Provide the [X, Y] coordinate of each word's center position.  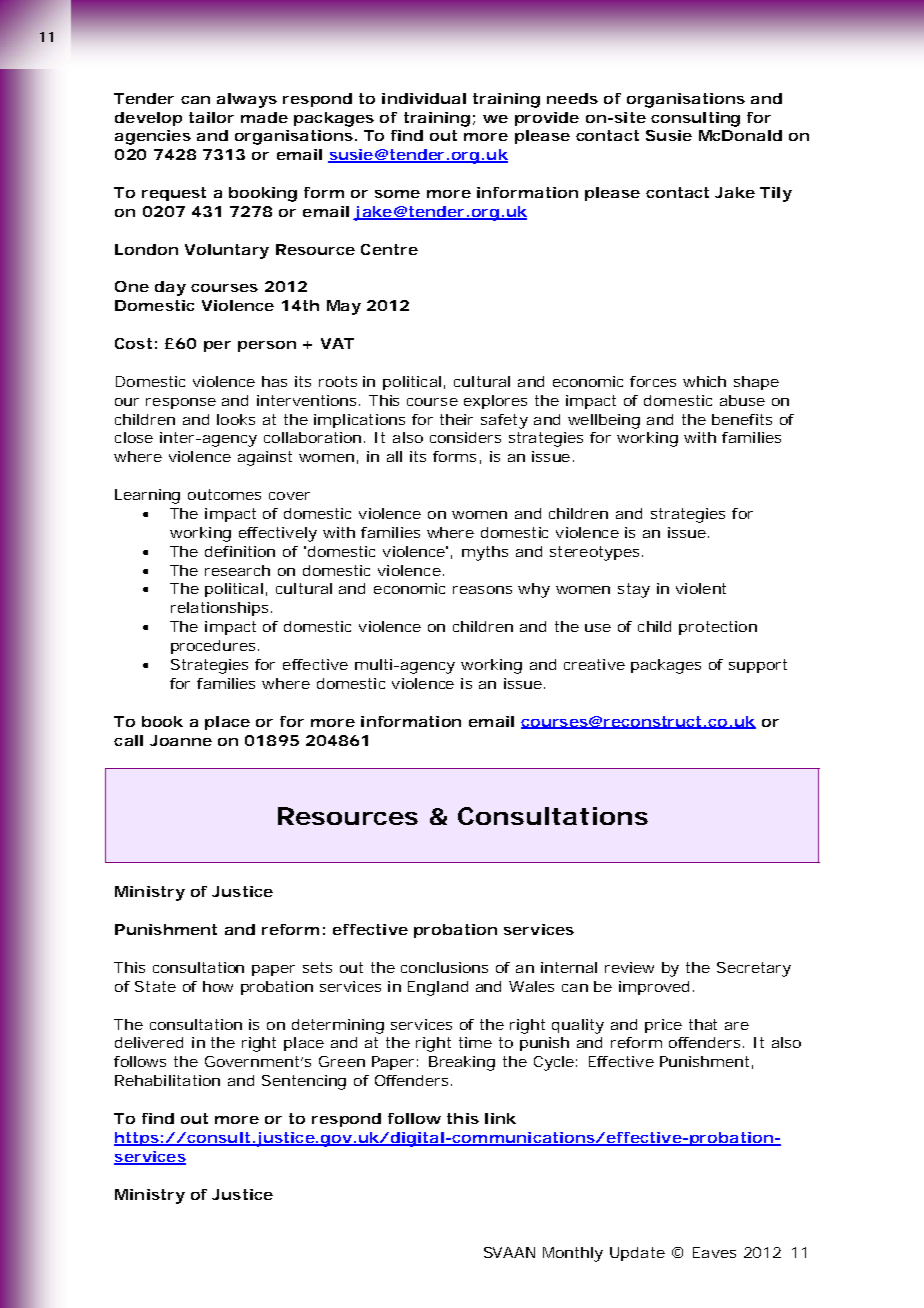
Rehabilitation [167, 1080]
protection [718, 628]
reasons [482, 590]
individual [424, 98]
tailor [211, 117]
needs [572, 98]
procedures [215, 647]
